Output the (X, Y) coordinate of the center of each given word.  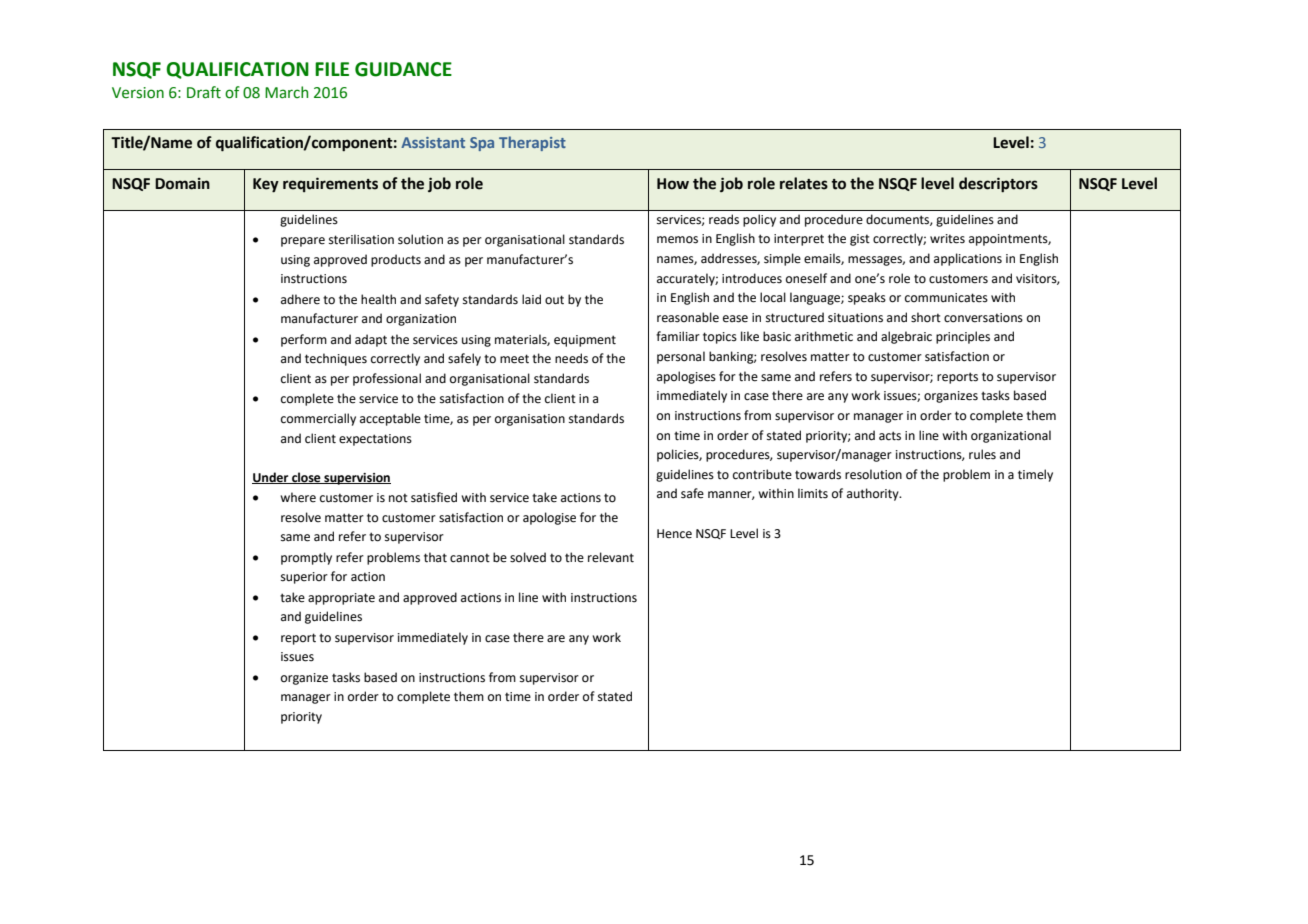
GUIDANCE (403, 69)
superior (304, 578)
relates (804, 183)
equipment (585, 341)
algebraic (906, 337)
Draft (204, 92)
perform (304, 340)
